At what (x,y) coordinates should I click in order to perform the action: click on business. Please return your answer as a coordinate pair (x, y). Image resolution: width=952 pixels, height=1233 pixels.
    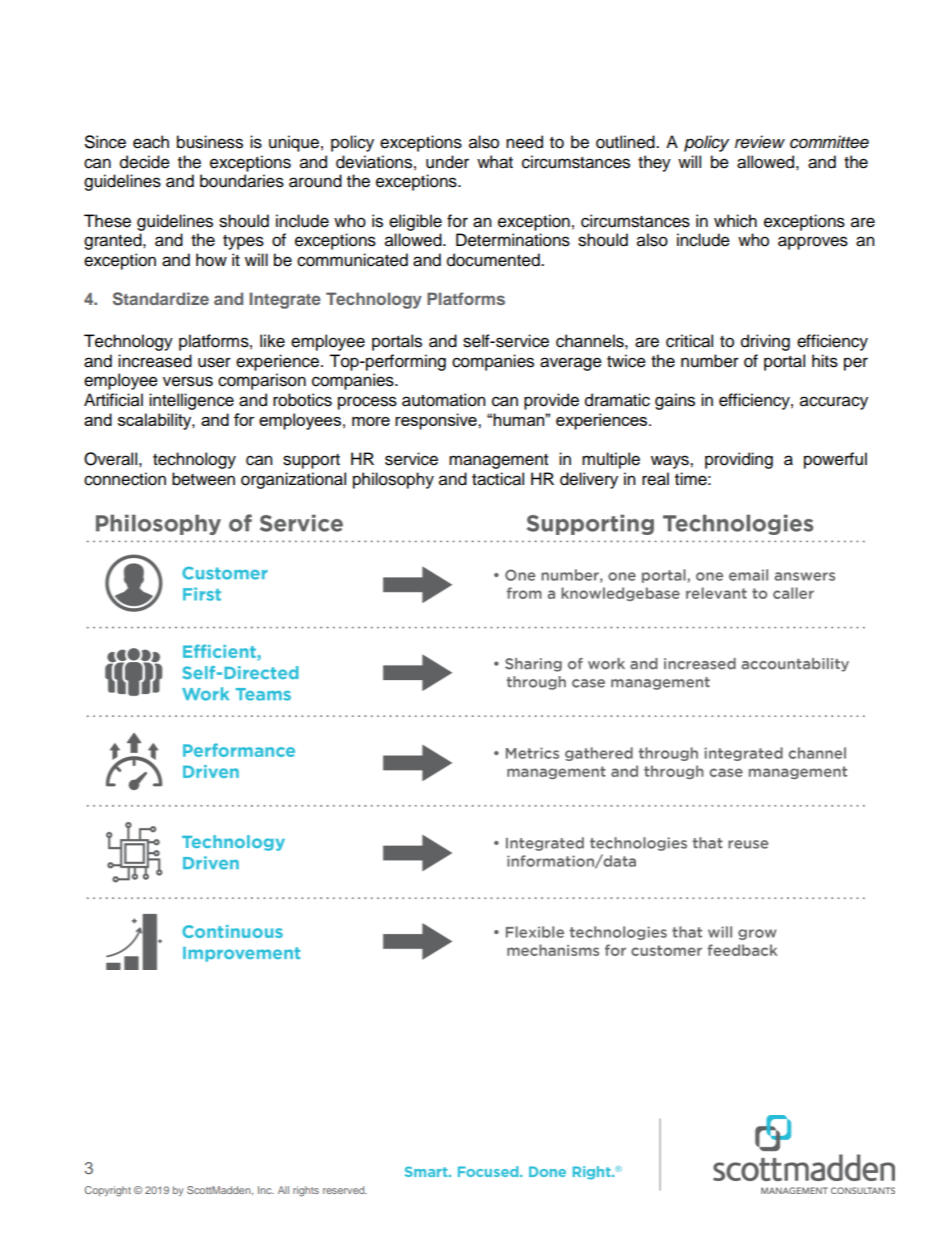
    Looking at the image, I should click on (210, 142).
